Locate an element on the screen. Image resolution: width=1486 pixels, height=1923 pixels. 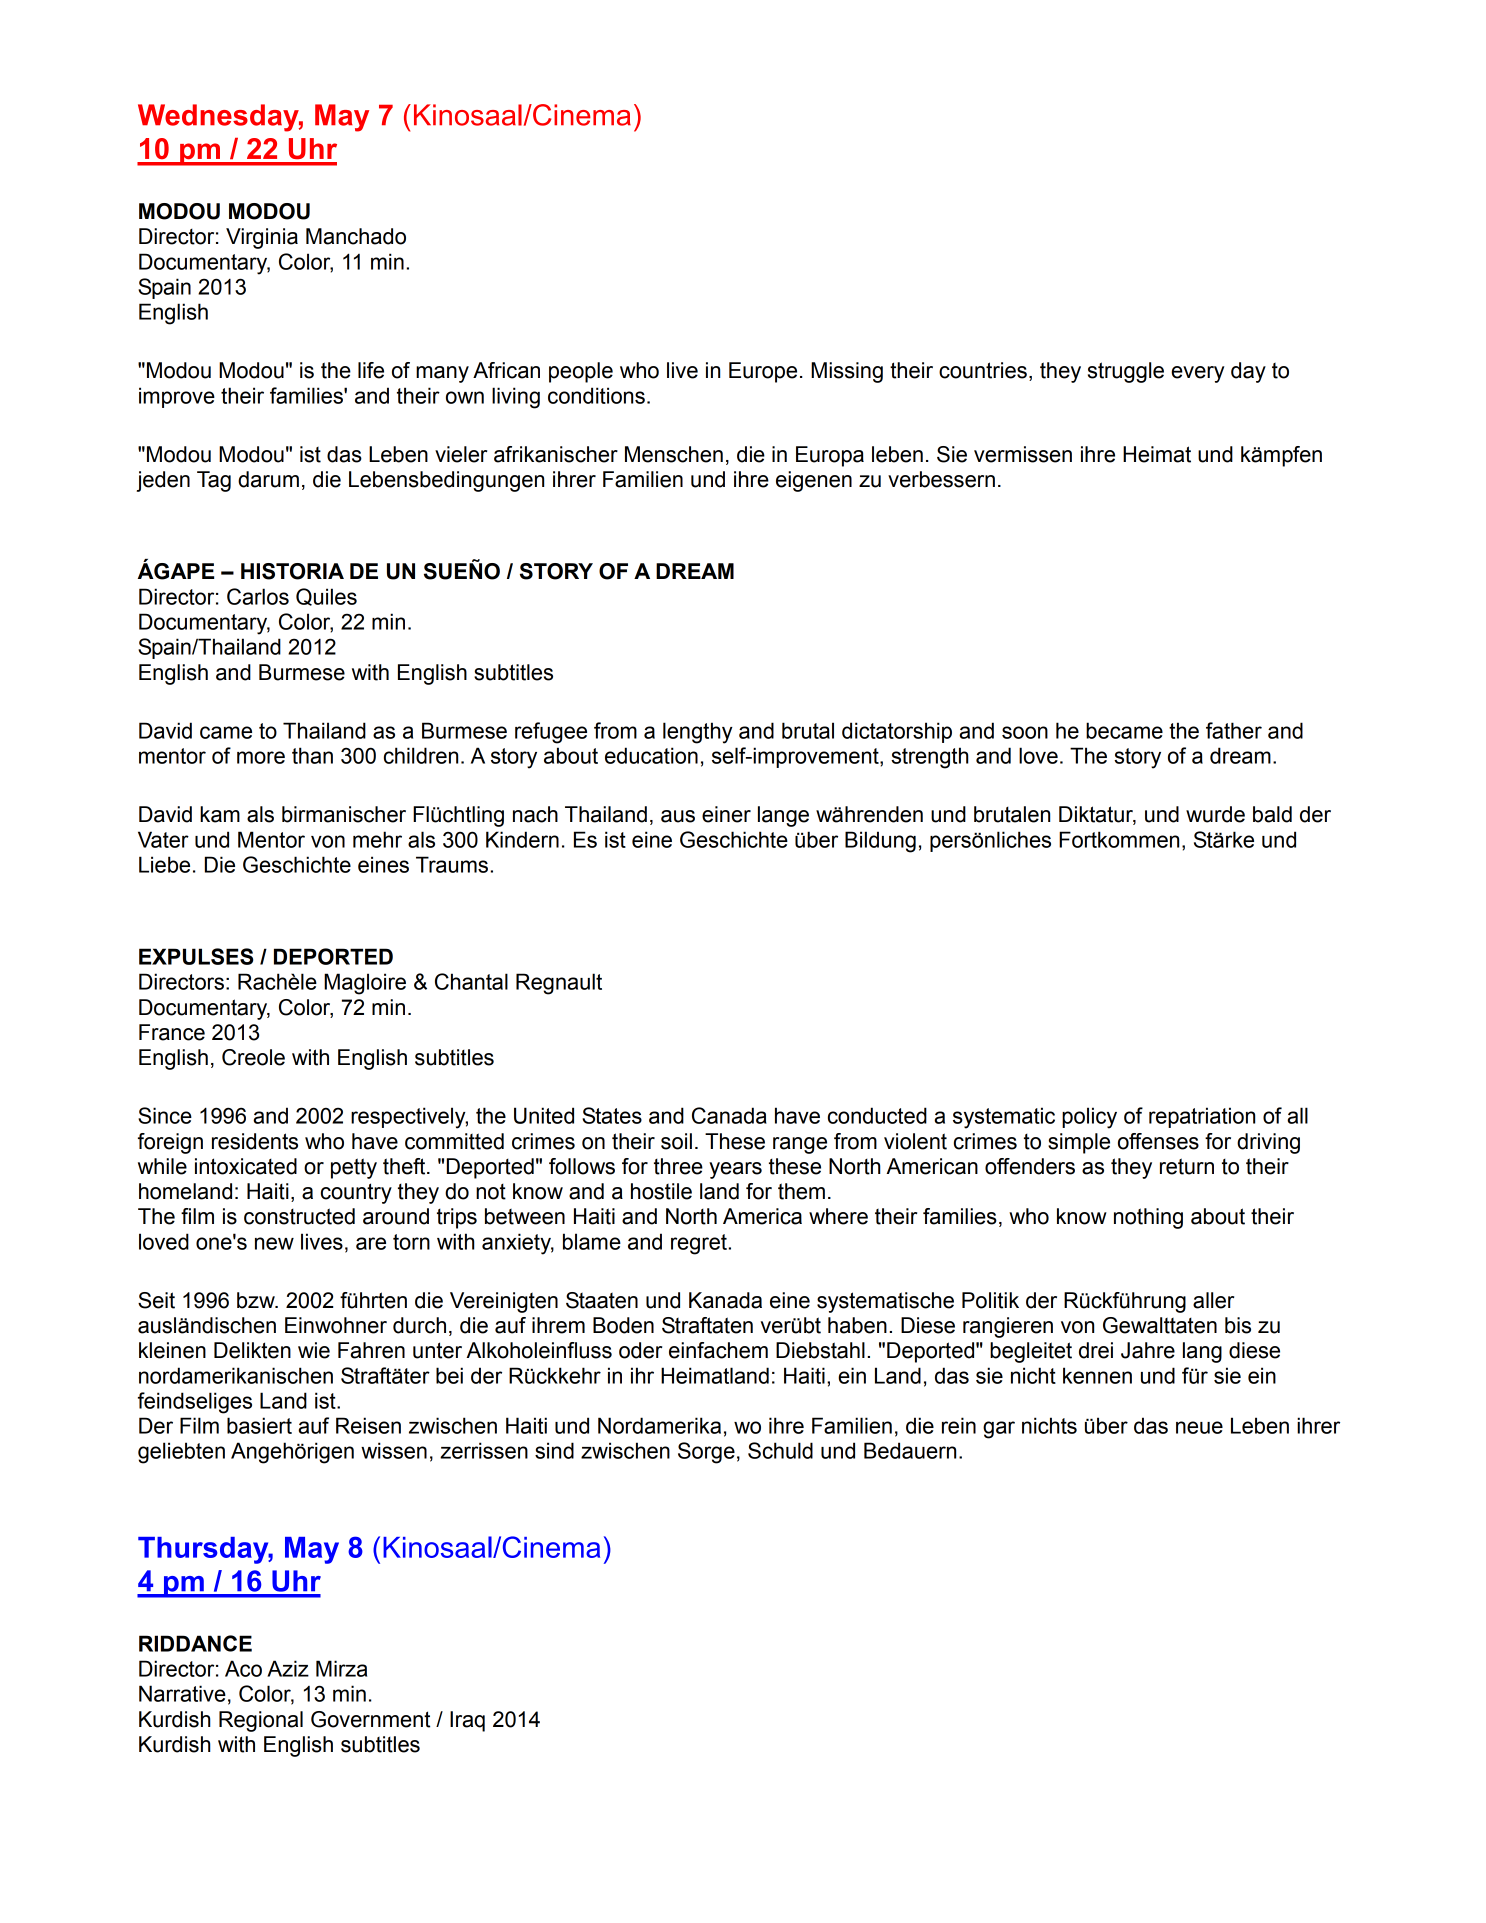
wie is located at coordinates (314, 1350).
